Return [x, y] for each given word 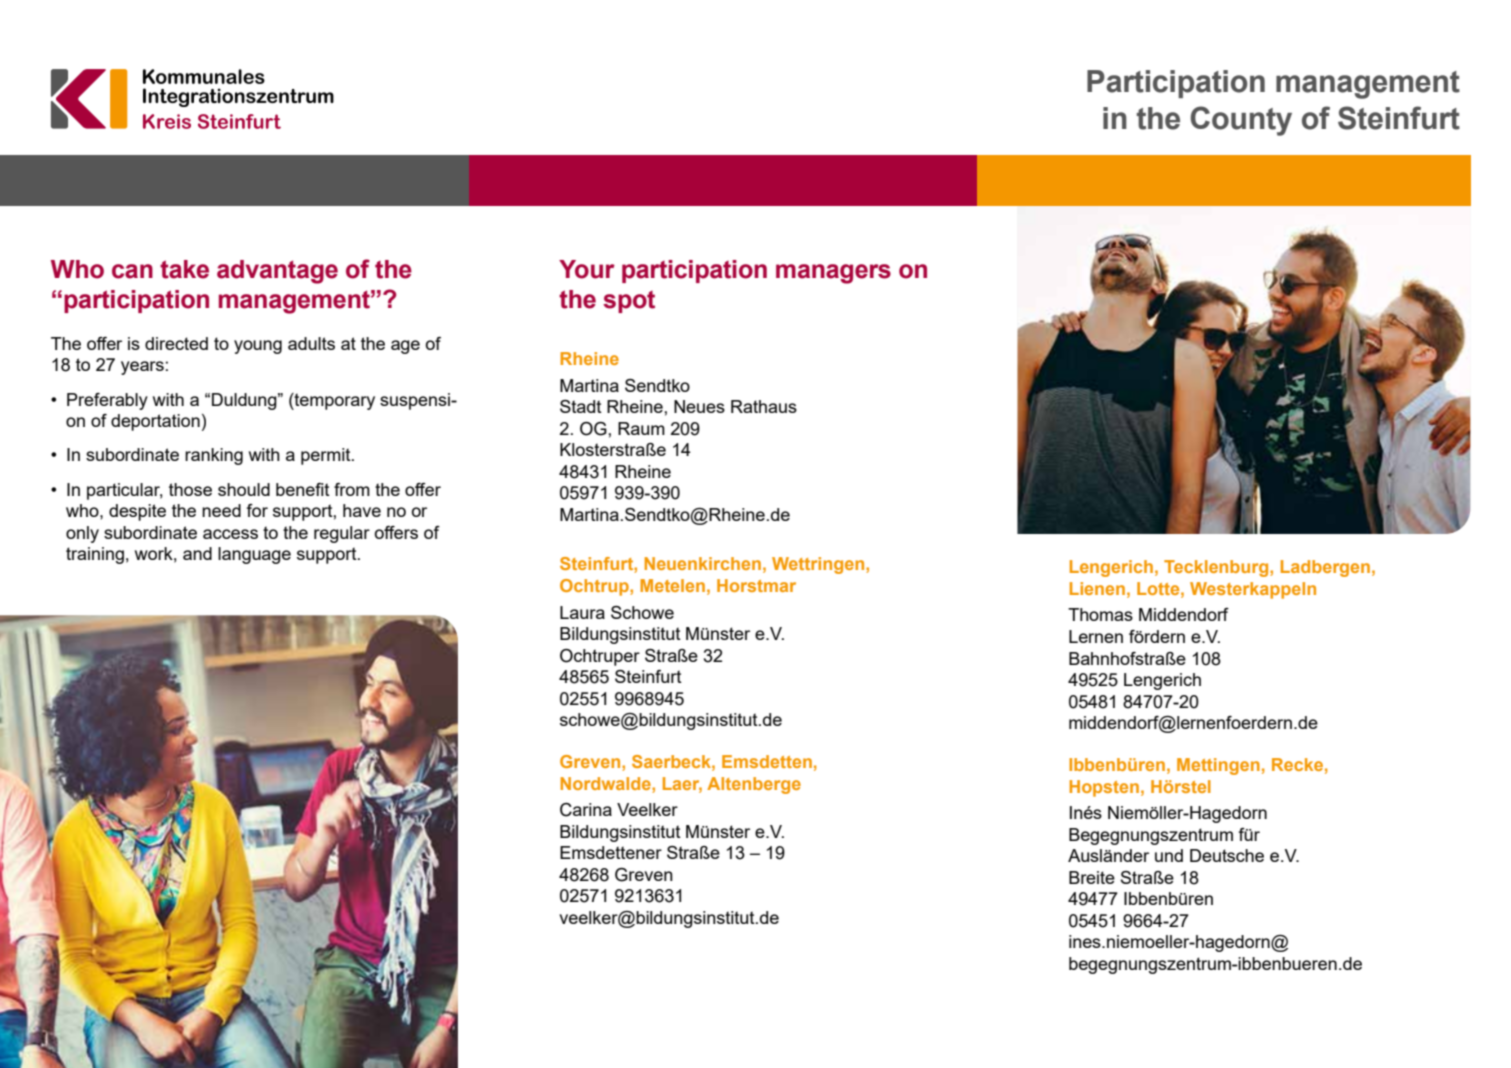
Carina [586, 810]
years [142, 368]
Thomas [1100, 614]
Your [587, 269]
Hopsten [1104, 788]
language [254, 555]
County [1241, 121]
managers [833, 274]
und [1169, 855]
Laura [582, 612]
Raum [641, 428]
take [184, 269]
